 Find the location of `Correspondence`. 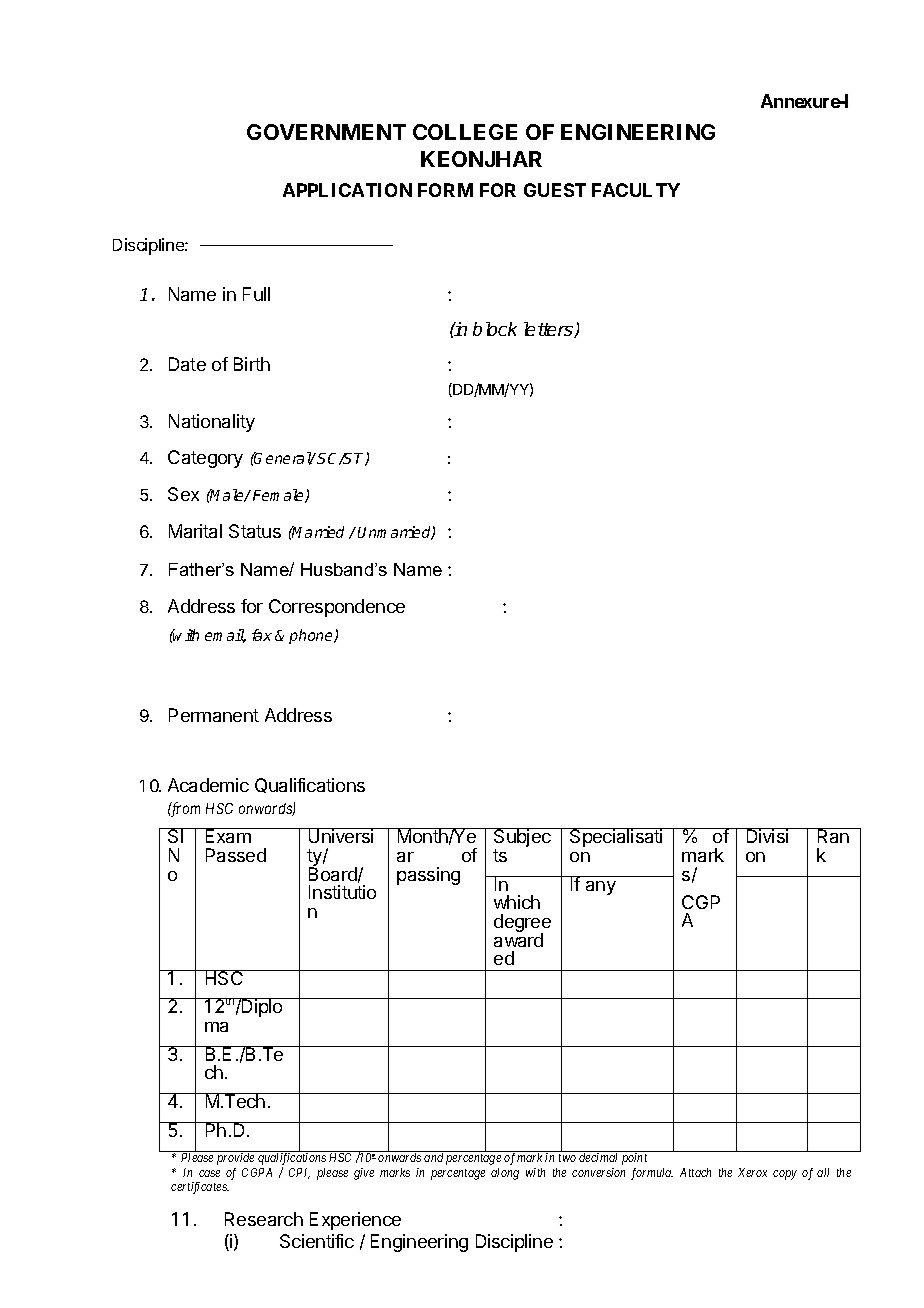

Correspondence is located at coordinates (337, 608).
